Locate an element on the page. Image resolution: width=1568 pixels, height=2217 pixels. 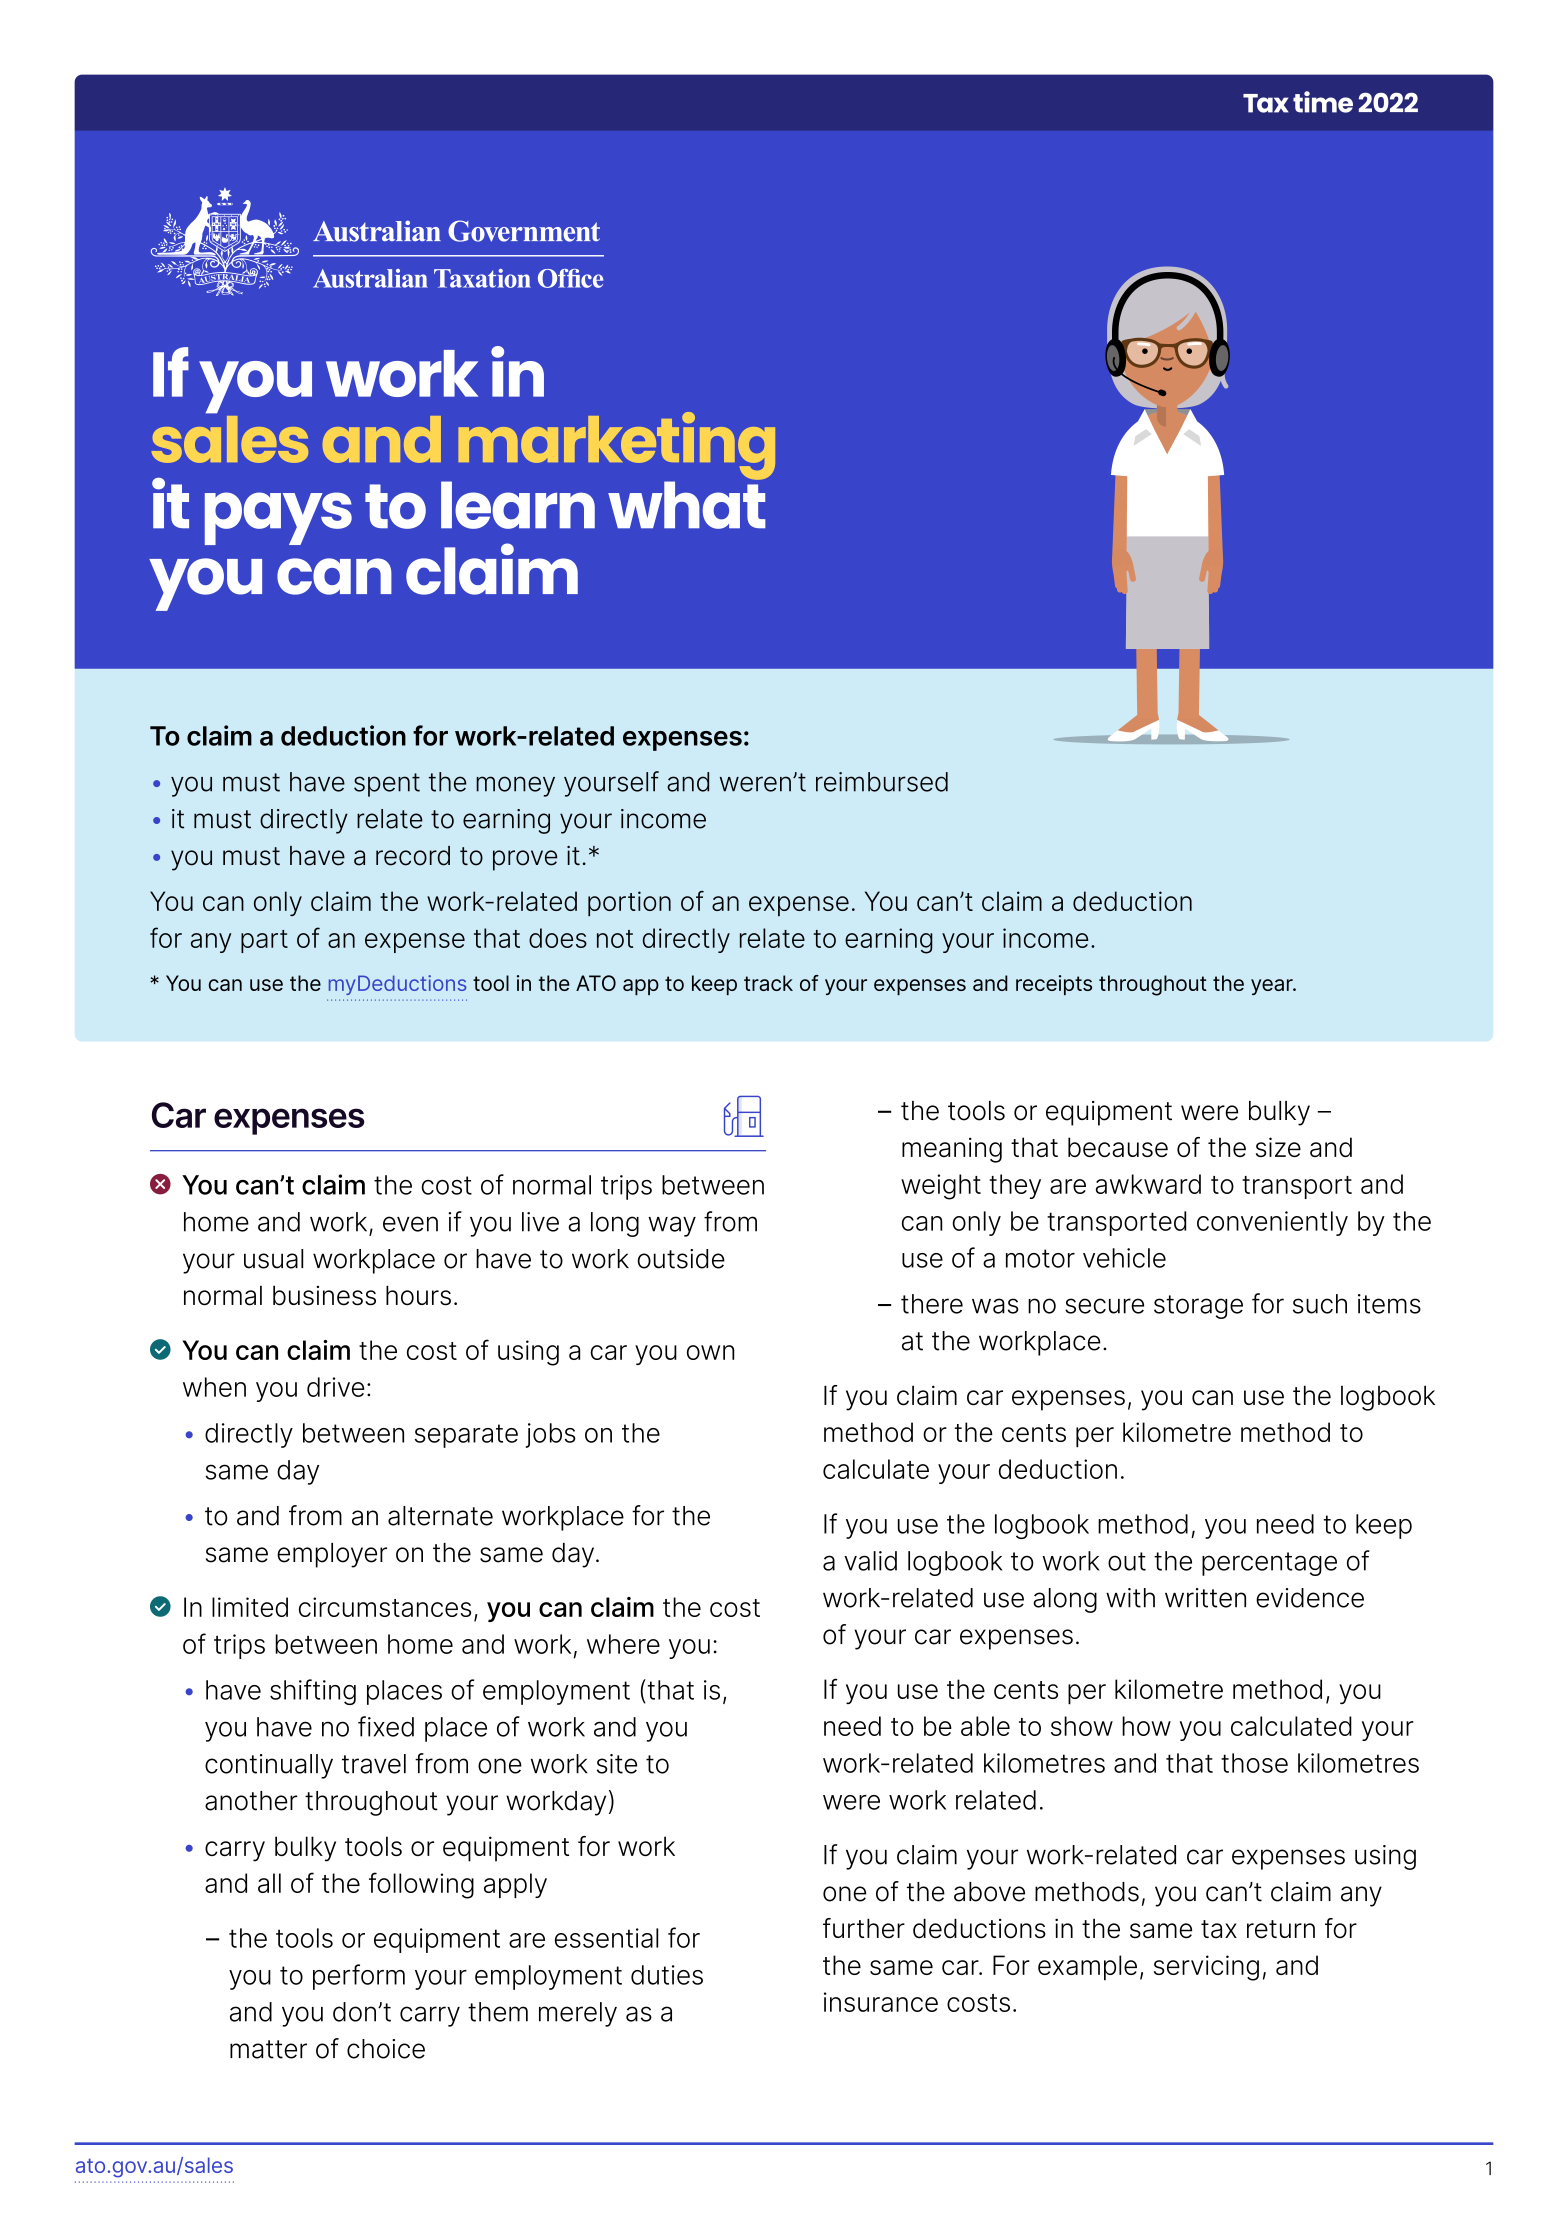
what is located at coordinates (687, 504).
